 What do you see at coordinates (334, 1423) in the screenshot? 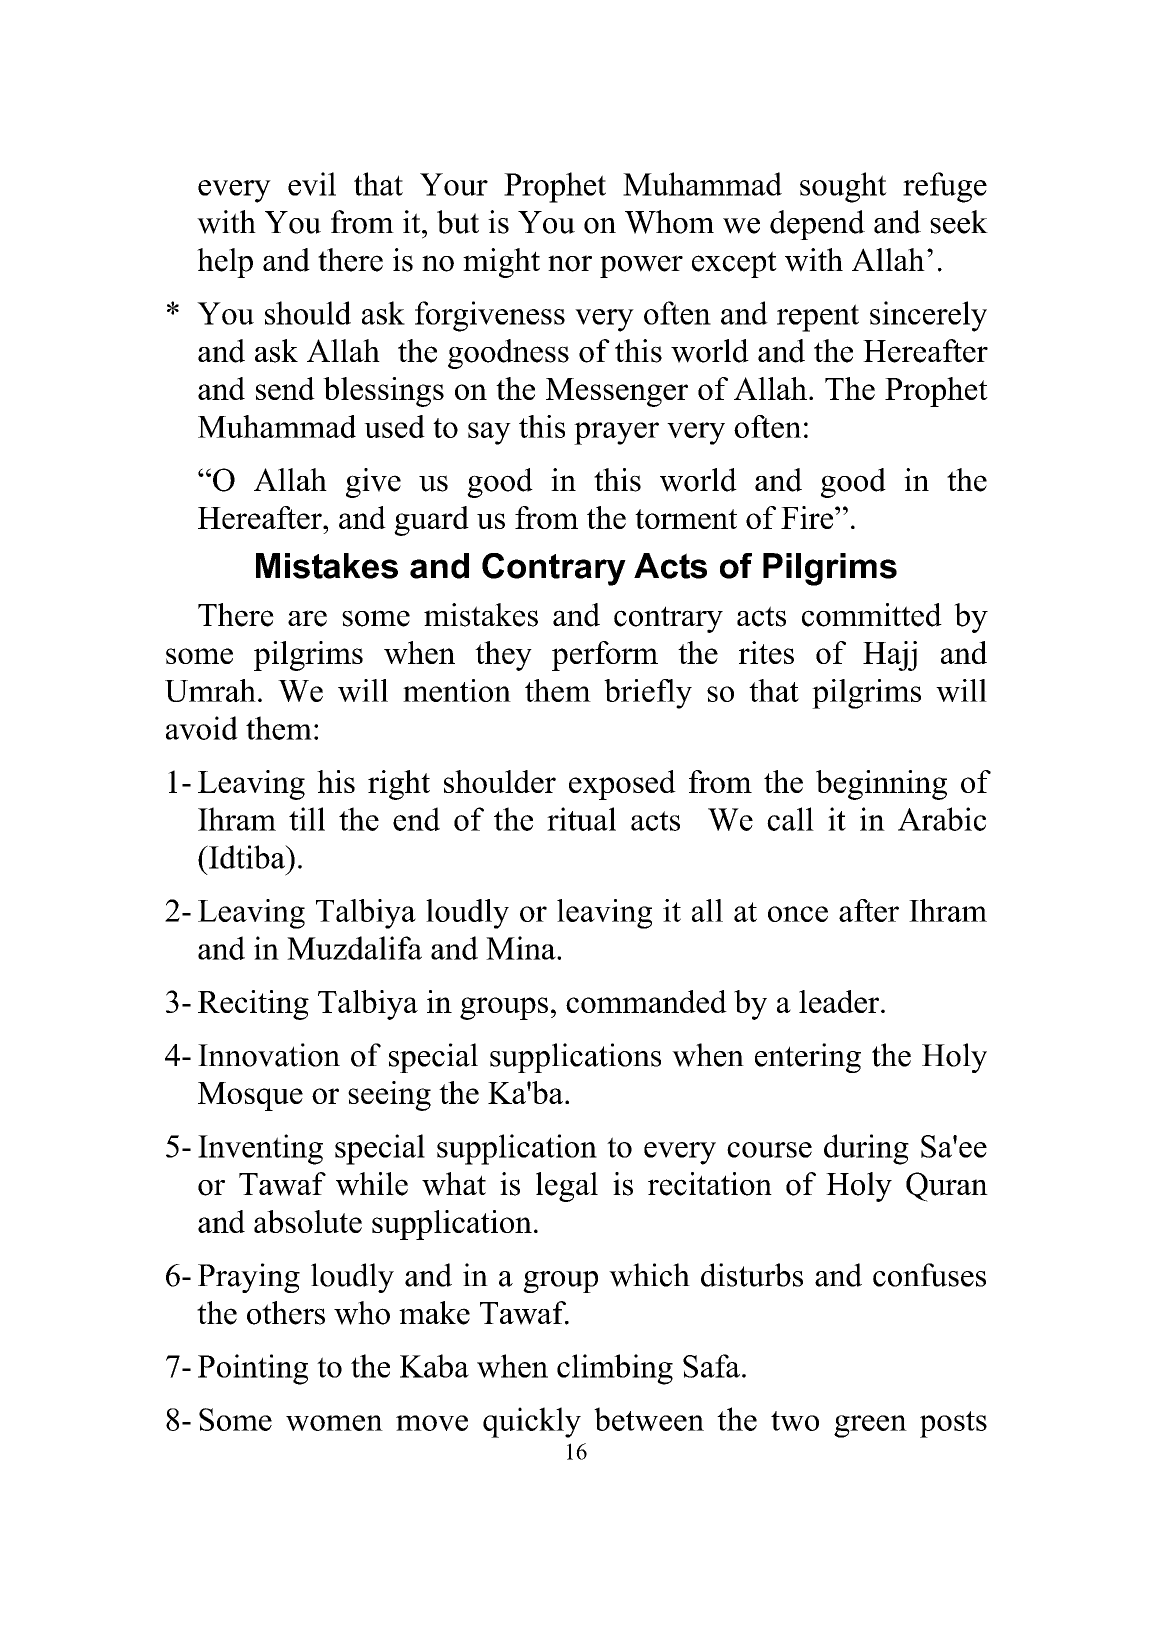
I see `women` at bounding box center [334, 1423].
